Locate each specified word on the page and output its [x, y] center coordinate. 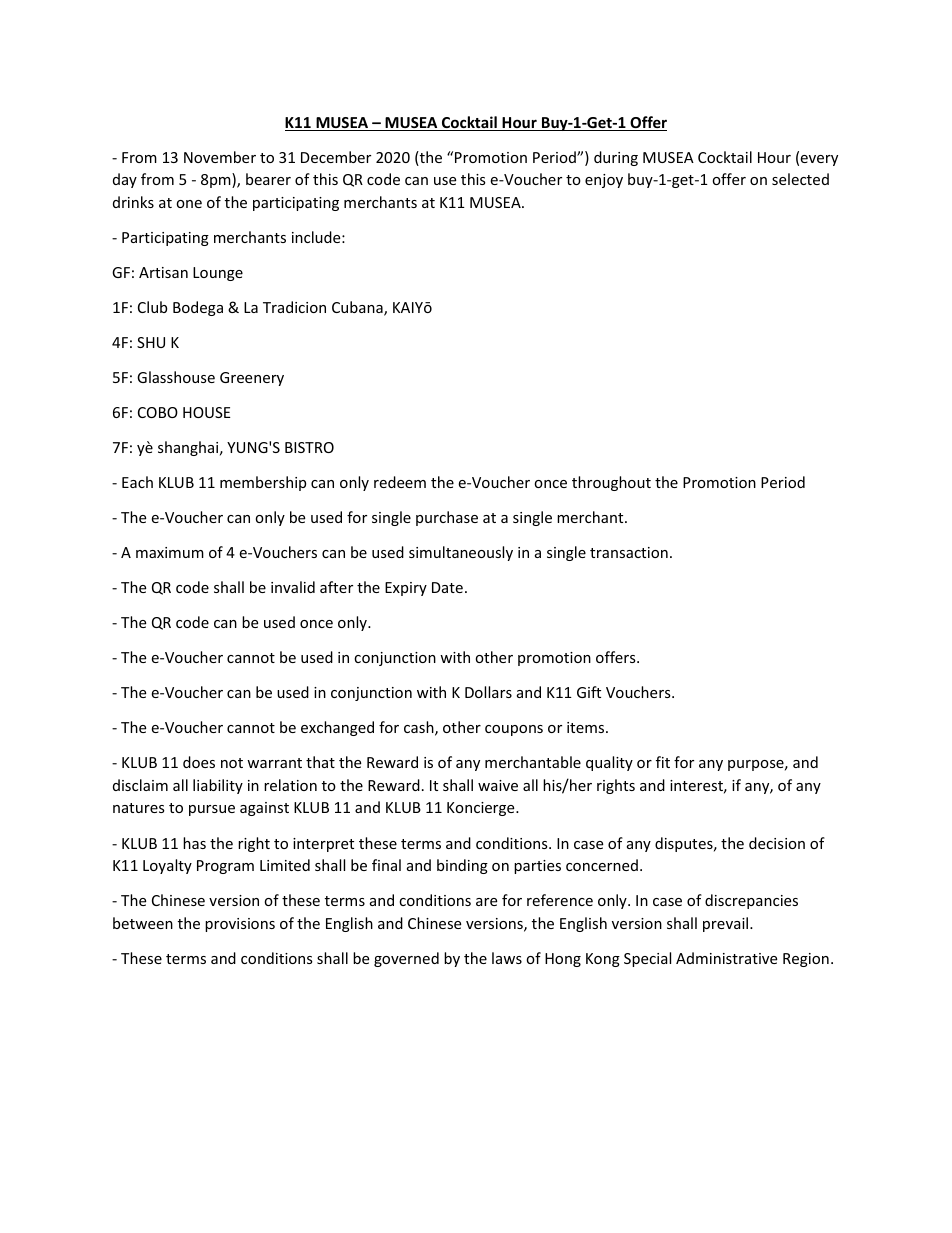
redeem [400, 482]
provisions [240, 925]
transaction [629, 552]
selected [800, 179]
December [336, 157]
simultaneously [461, 553]
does [199, 762]
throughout [611, 483]
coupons [514, 730]
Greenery [252, 379]
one [189, 204]
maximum [170, 552]
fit [663, 762]
